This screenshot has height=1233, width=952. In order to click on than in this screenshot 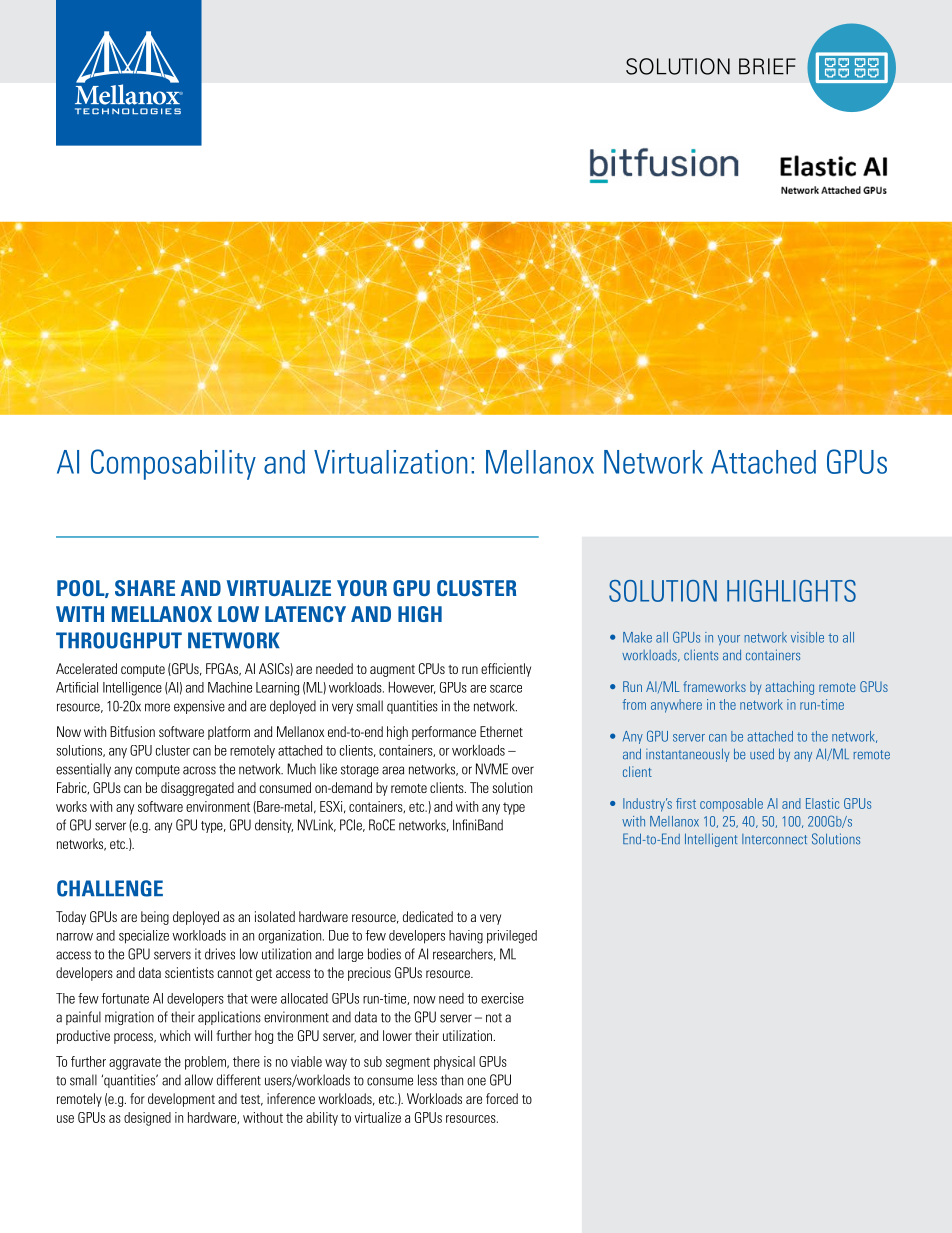, I will do `click(452, 1080)`.
